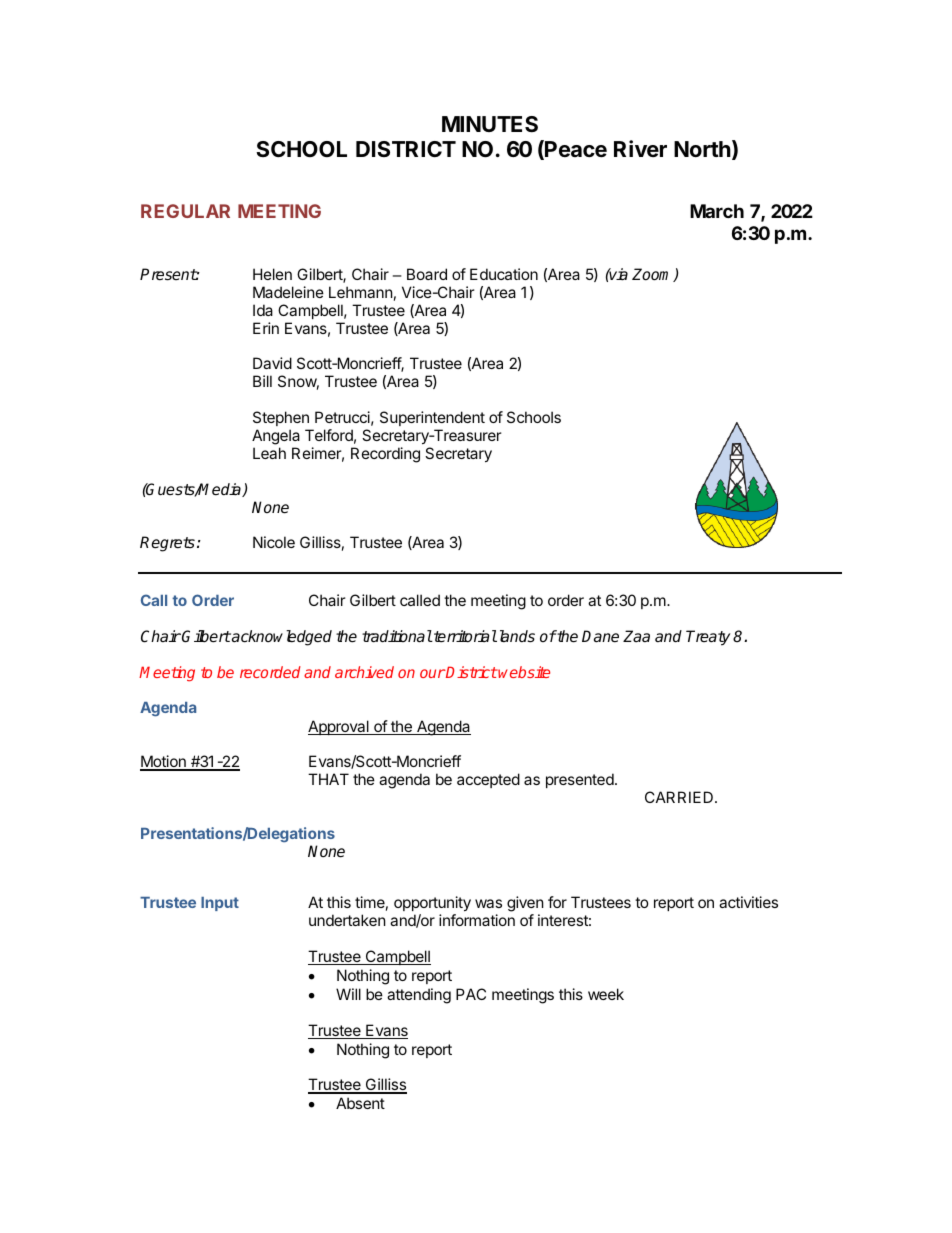  What do you see at coordinates (220, 904) in the screenshot?
I see `Input` at bounding box center [220, 904].
